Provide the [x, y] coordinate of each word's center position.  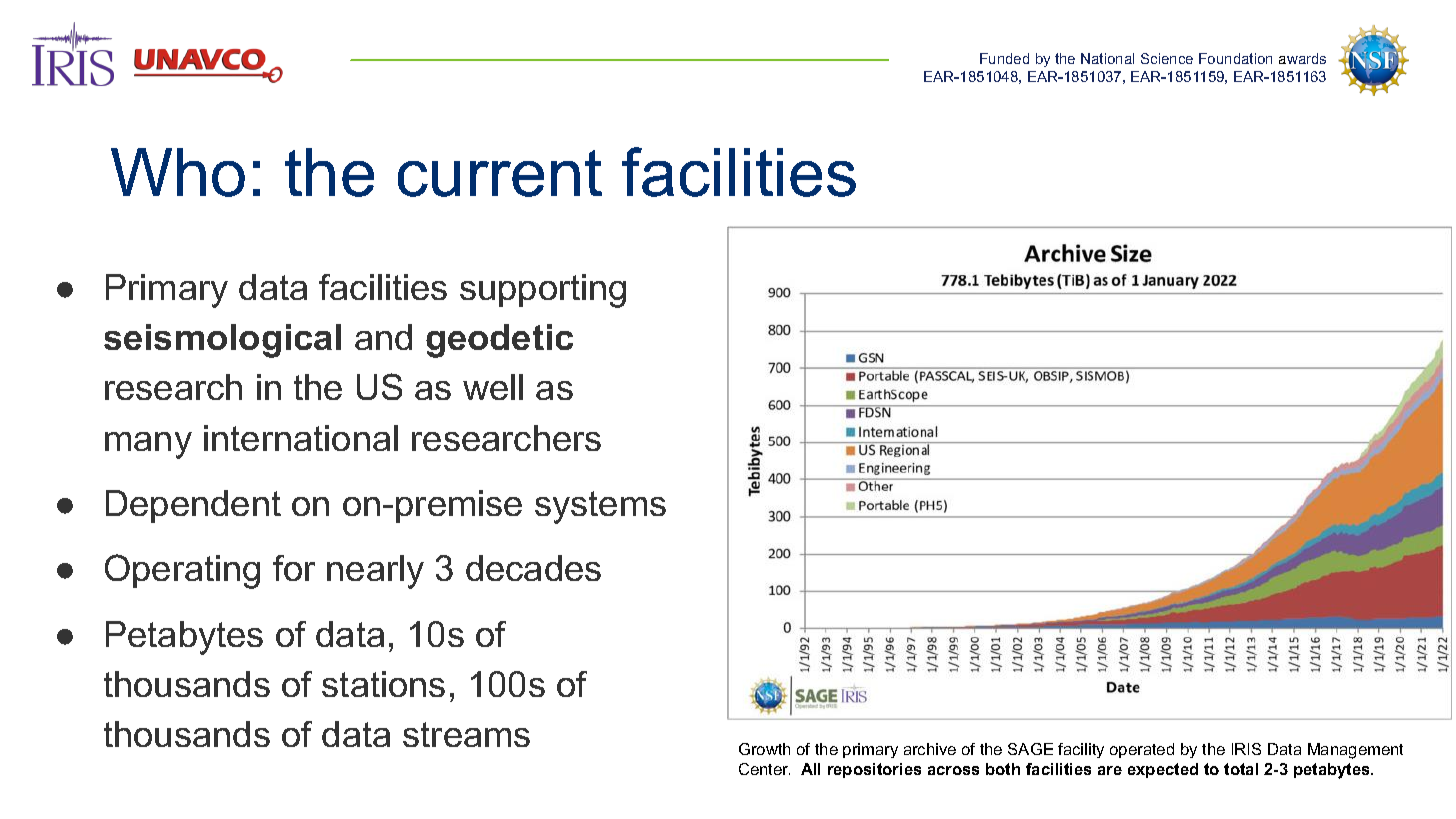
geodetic [499, 341]
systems [600, 507]
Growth [764, 749]
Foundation [1235, 58]
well [493, 387]
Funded [1004, 58]
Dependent [193, 506]
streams [466, 734]
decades [533, 568]
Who [178, 172]
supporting [543, 291]
